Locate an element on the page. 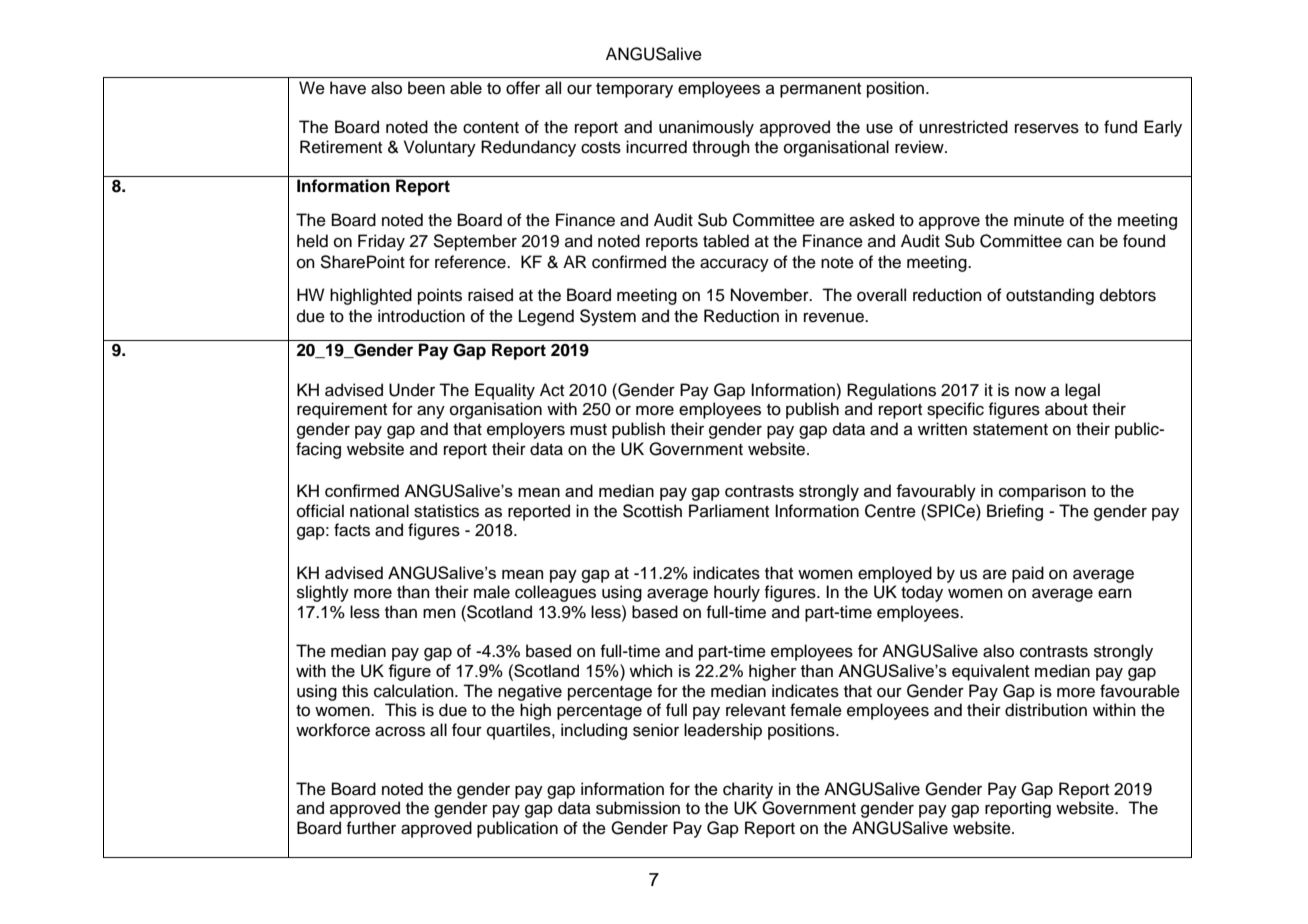 The width and height of the page is (1308, 924). unanimously is located at coordinates (706, 128).
